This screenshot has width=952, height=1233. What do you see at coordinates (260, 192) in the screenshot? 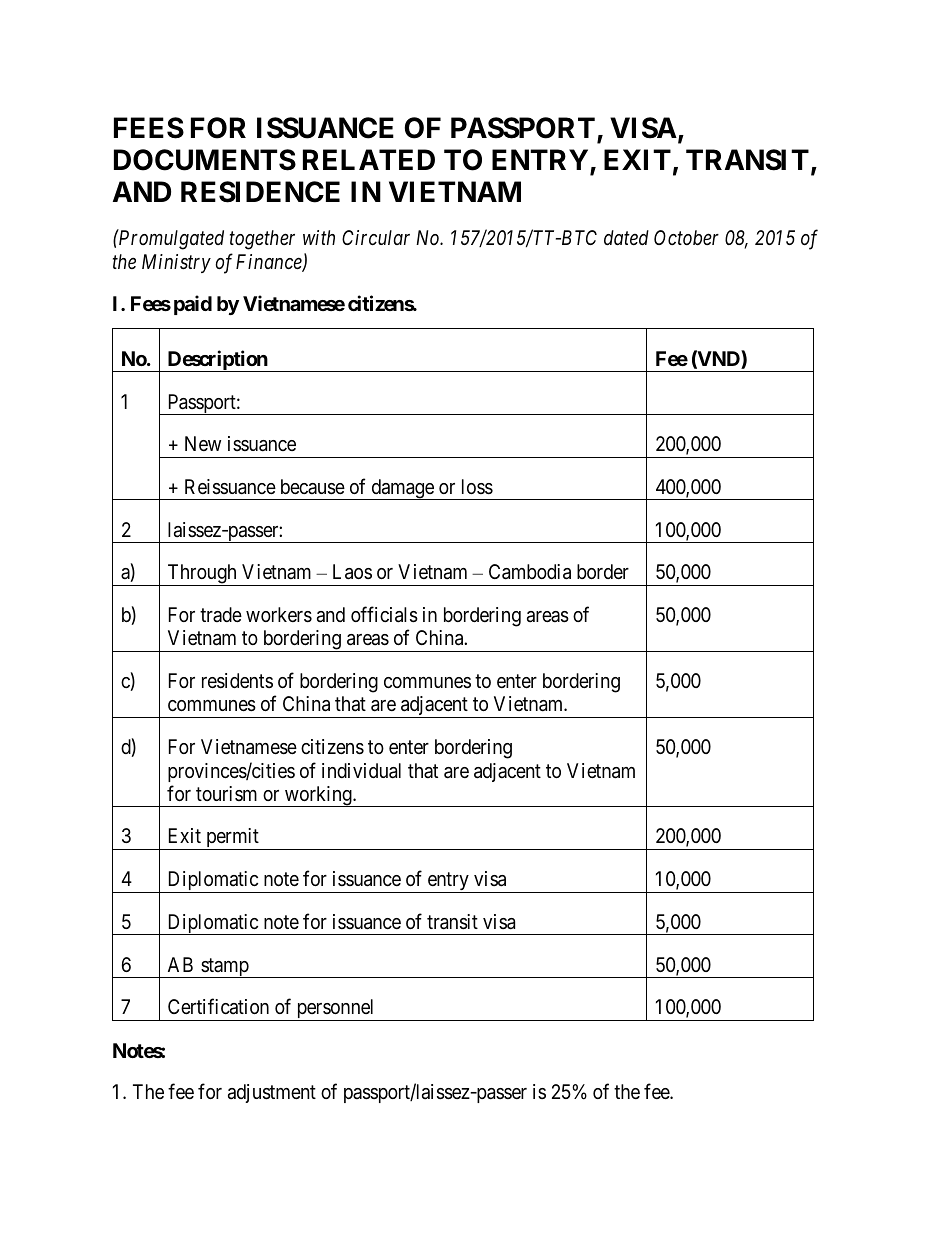
I see `RESIDENCE` at bounding box center [260, 192].
